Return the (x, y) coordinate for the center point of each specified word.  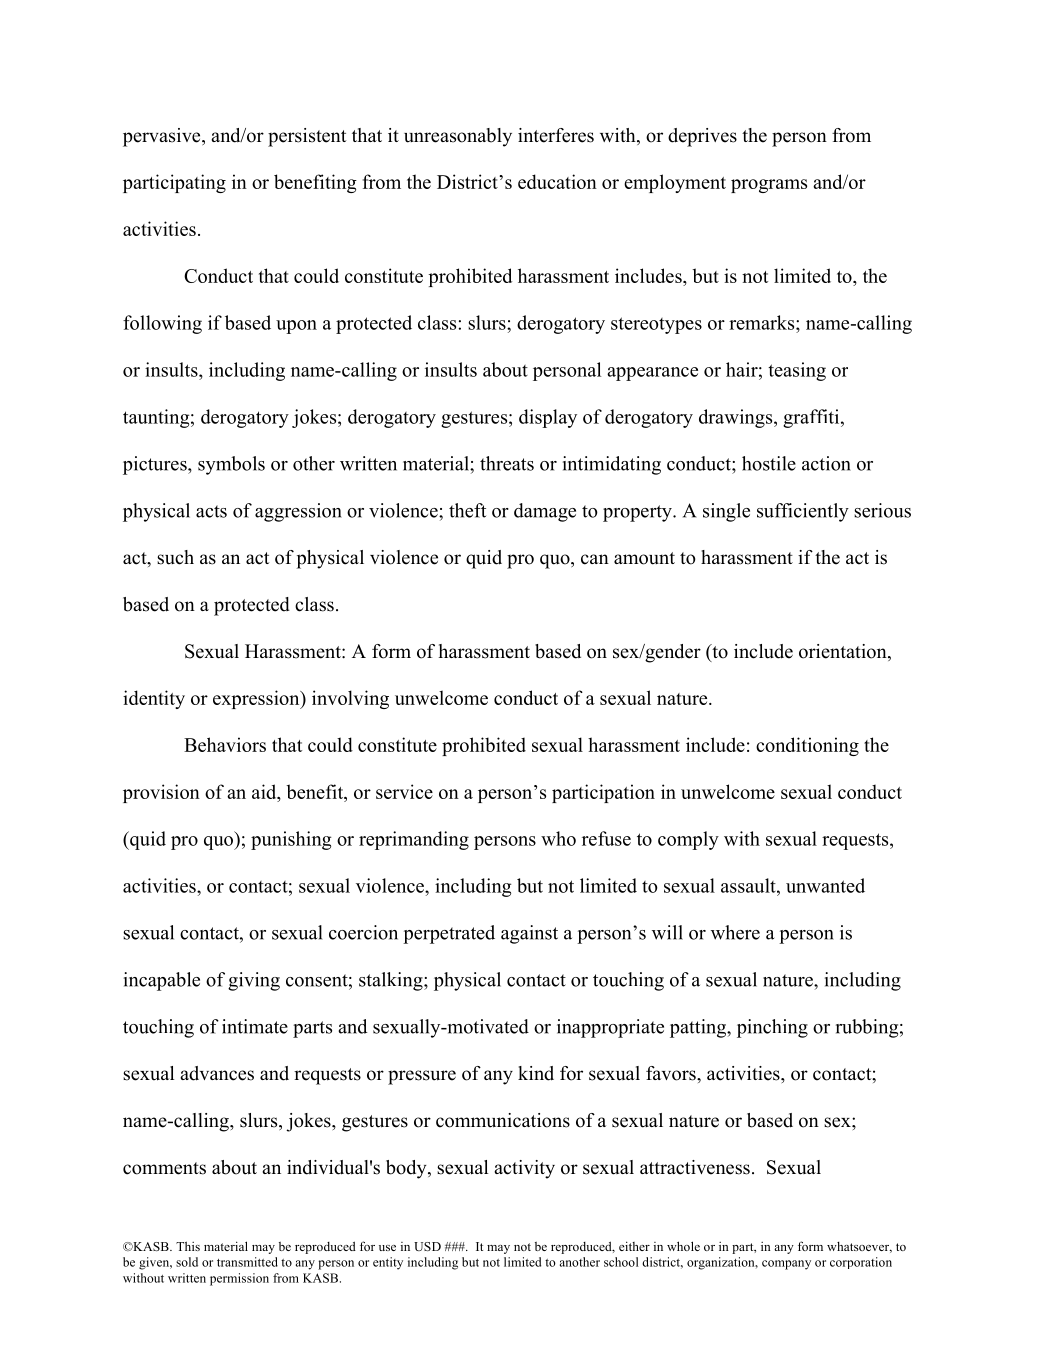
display (548, 418)
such (175, 557)
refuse (606, 838)
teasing (797, 371)
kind (536, 1073)
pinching (772, 1028)
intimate (255, 1026)
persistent (307, 137)
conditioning (807, 746)
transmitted (247, 1262)
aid (265, 791)
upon (296, 327)
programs (769, 186)
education (557, 181)
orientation (844, 652)
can (595, 559)
